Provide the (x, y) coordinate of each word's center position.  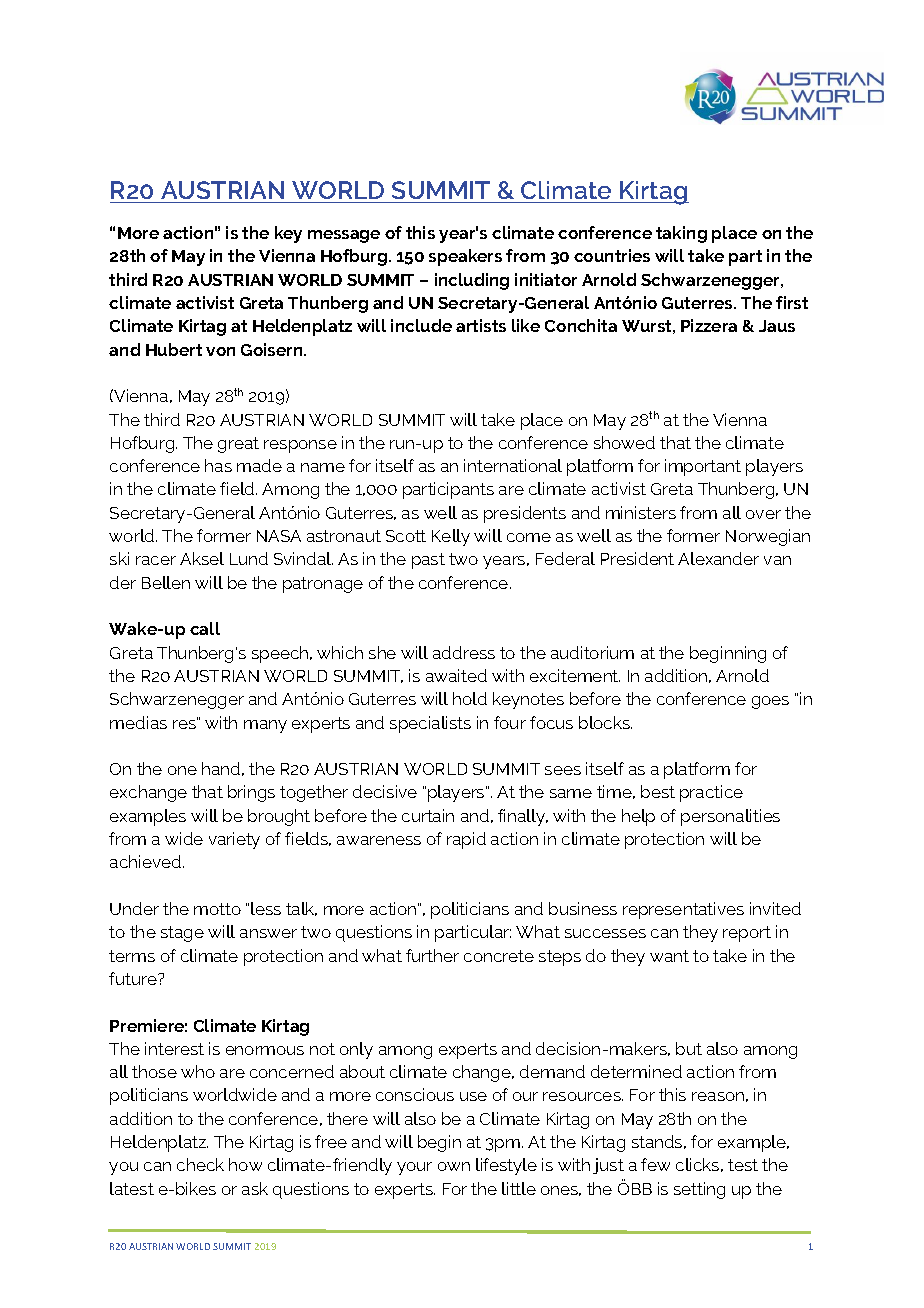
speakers (465, 257)
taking (681, 234)
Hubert (174, 349)
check (200, 1164)
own (454, 1166)
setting (699, 1190)
